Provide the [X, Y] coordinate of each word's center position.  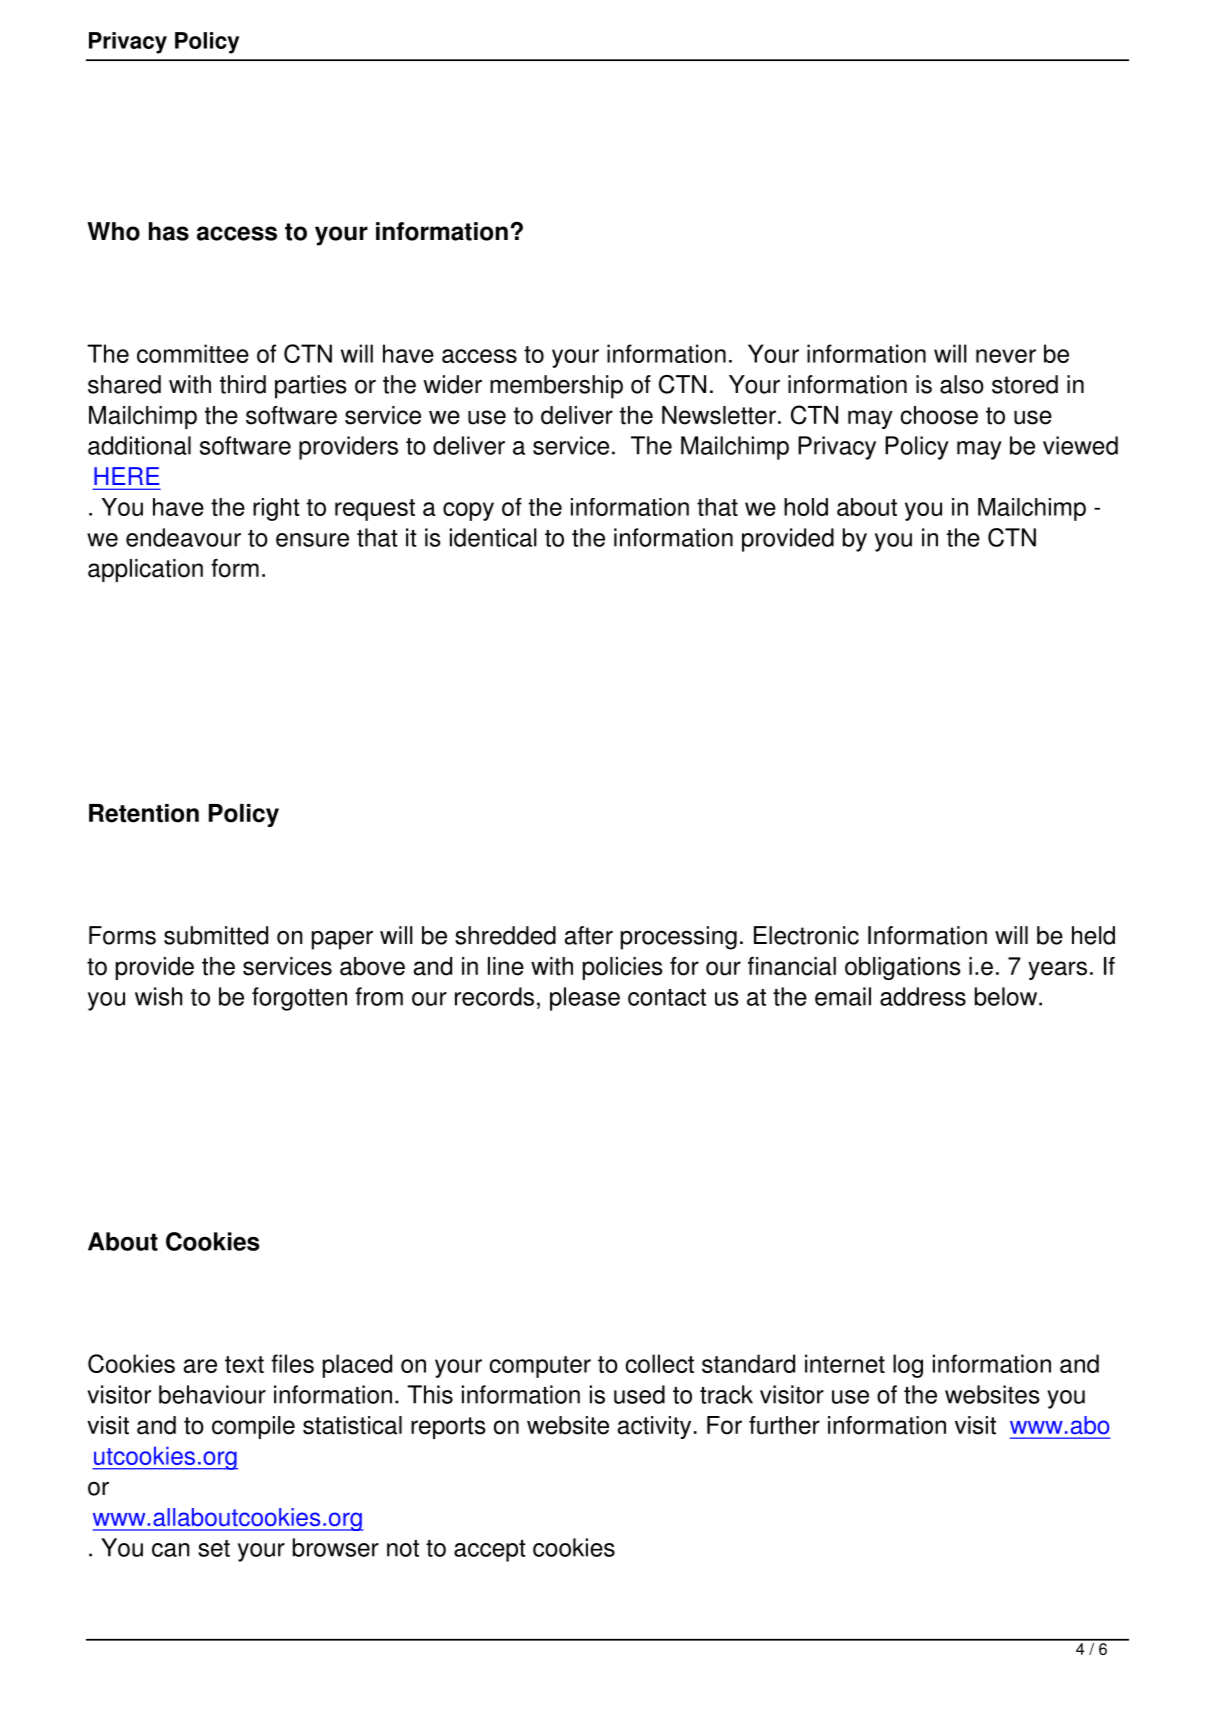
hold [806, 507]
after [589, 935]
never [1006, 356]
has [169, 231]
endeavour [183, 537]
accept [490, 1551]
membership [556, 387]
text [244, 1364]
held [1093, 935]
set [214, 1548]
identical [493, 537]
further [784, 1425]
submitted [216, 935]
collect [659, 1363]
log [908, 1366]
